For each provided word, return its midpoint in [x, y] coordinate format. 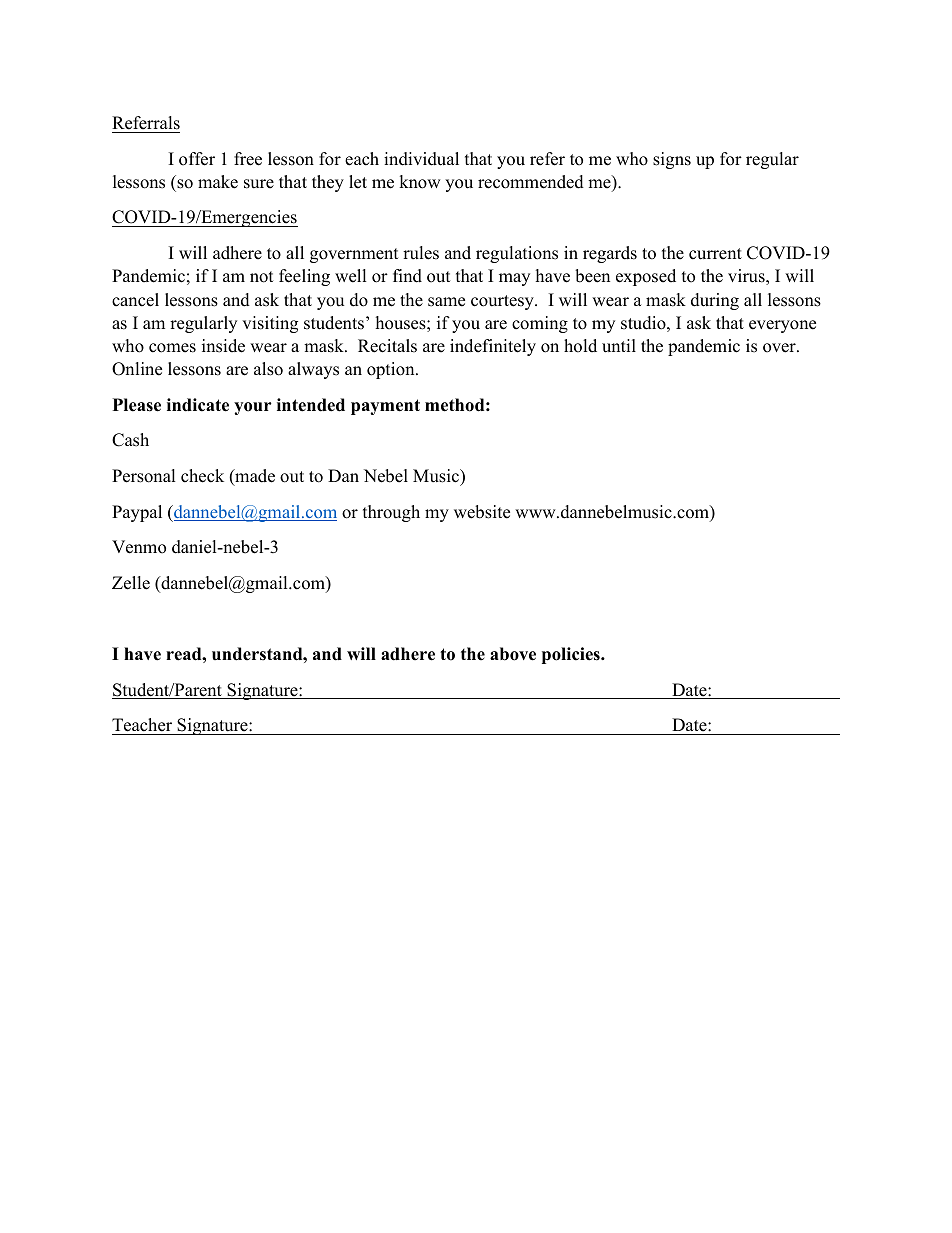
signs [672, 160]
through [391, 513]
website [482, 512]
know [420, 182]
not [262, 277]
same [446, 302]
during [715, 301]
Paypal [137, 513]
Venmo [139, 547]
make [218, 182]
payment [385, 407]
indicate [198, 405]
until [619, 346]
